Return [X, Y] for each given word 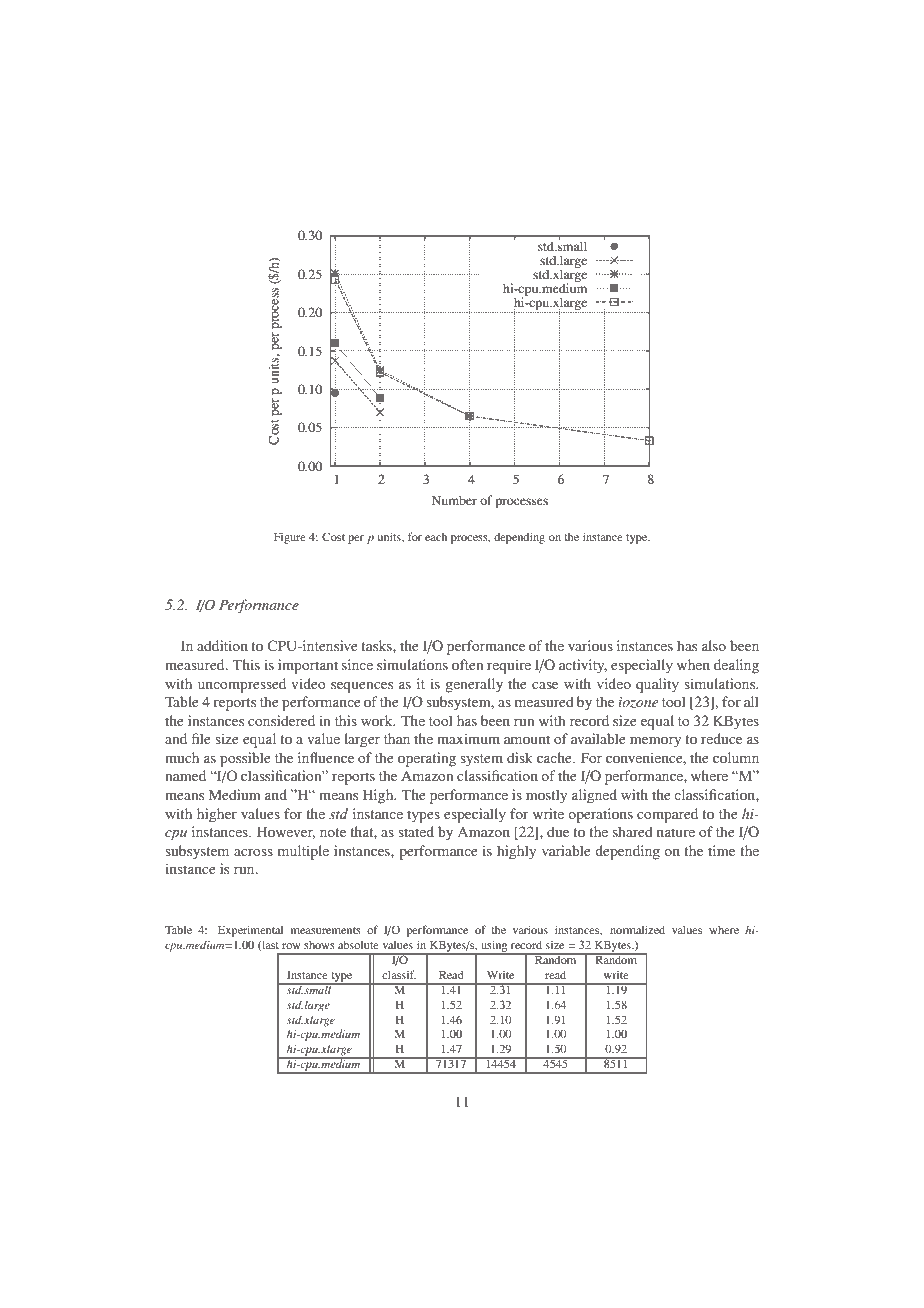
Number [454, 500]
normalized [637, 929]
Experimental [250, 931]
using [494, 947]
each [436, 536]
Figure [290, 538]
